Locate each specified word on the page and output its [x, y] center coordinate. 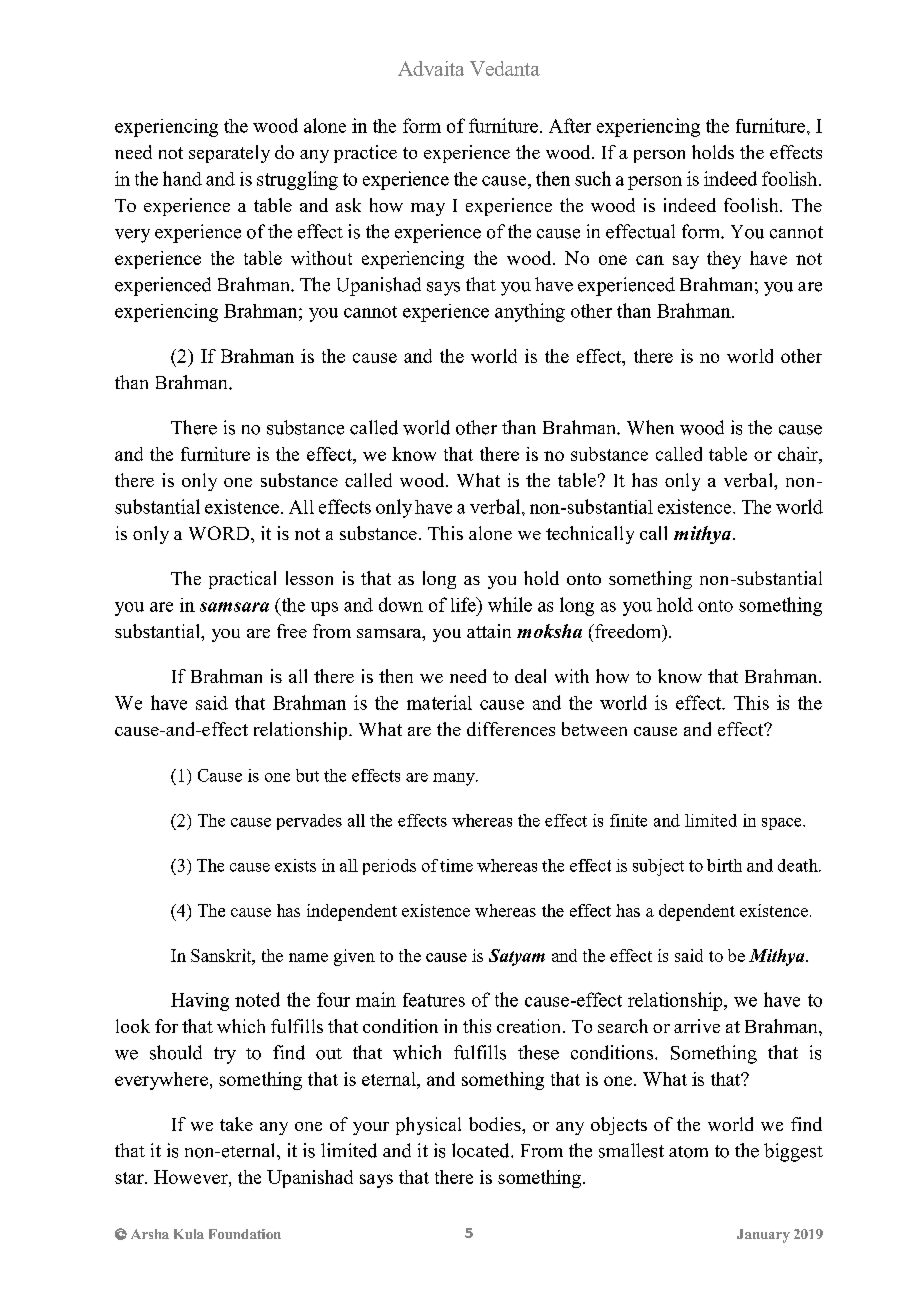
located [482, 1150]
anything [530, 312]
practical [242, 580]
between [594, 729]
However [192, 1177]
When [650, 427]
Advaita [431, 68]
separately [229, 154]
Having [200, 1002]
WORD [220, 533]
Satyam [517, 957]
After [570, 125]
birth [724, 865]
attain [489, 631]
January [763, 1236]
